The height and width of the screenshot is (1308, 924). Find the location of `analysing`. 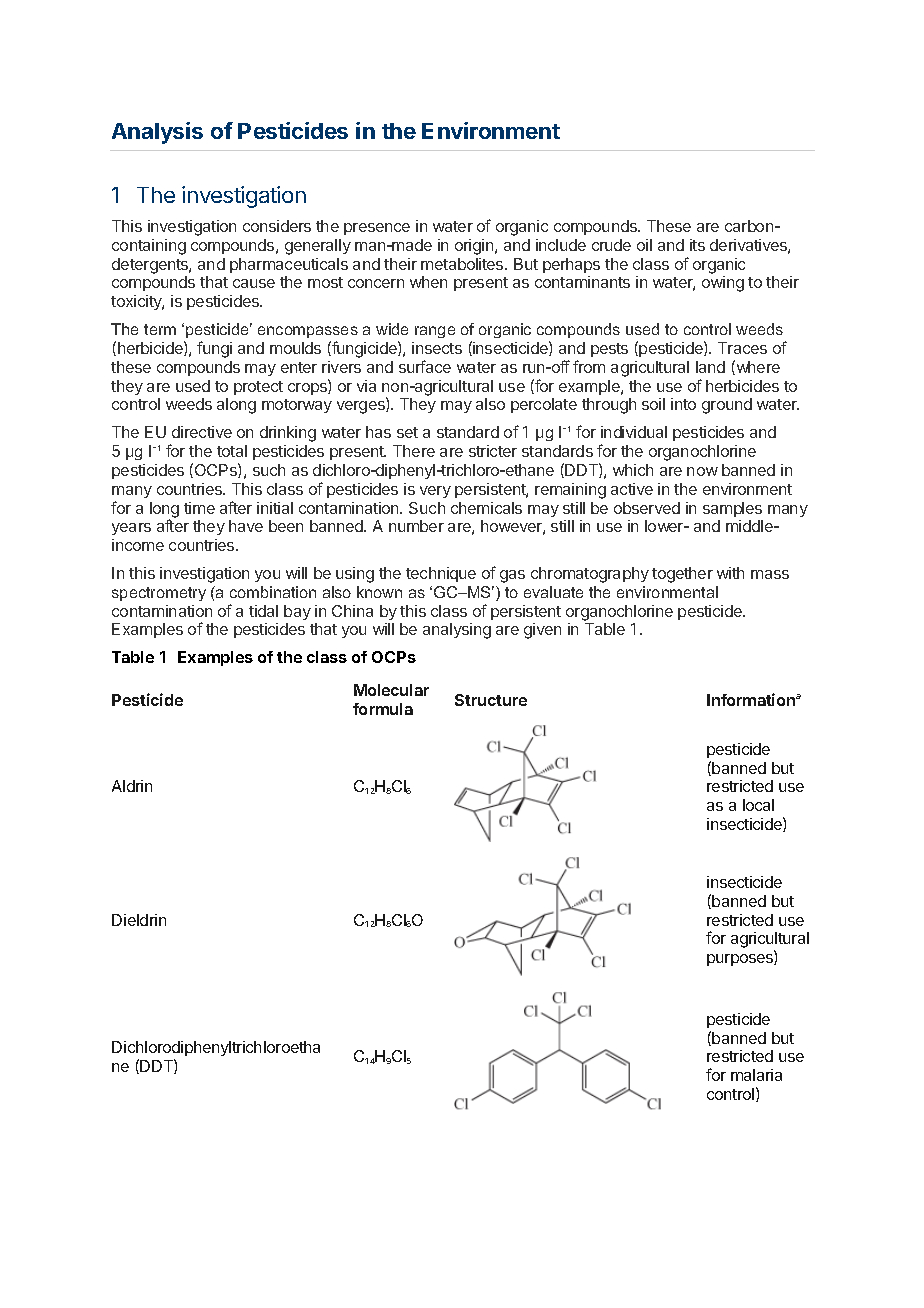

analysing is located at coordinates (457, 631).
